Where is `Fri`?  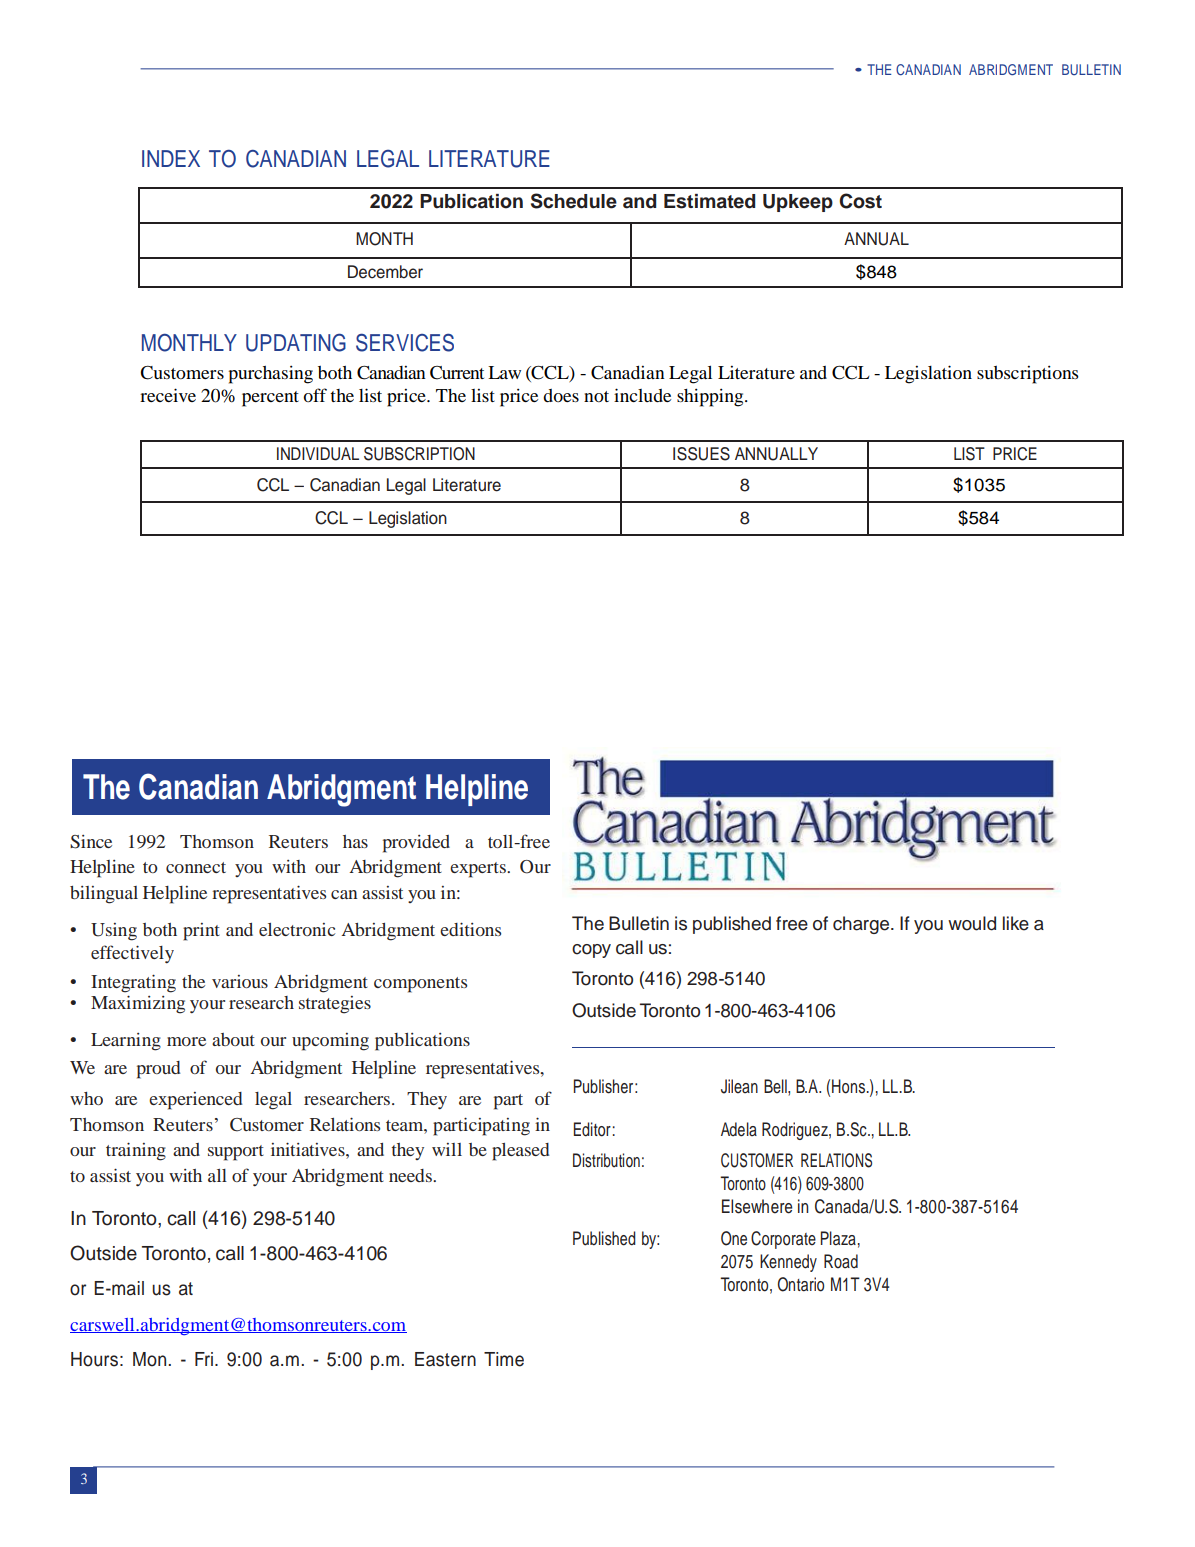
Fri is located at coordinates (204, 1359).
